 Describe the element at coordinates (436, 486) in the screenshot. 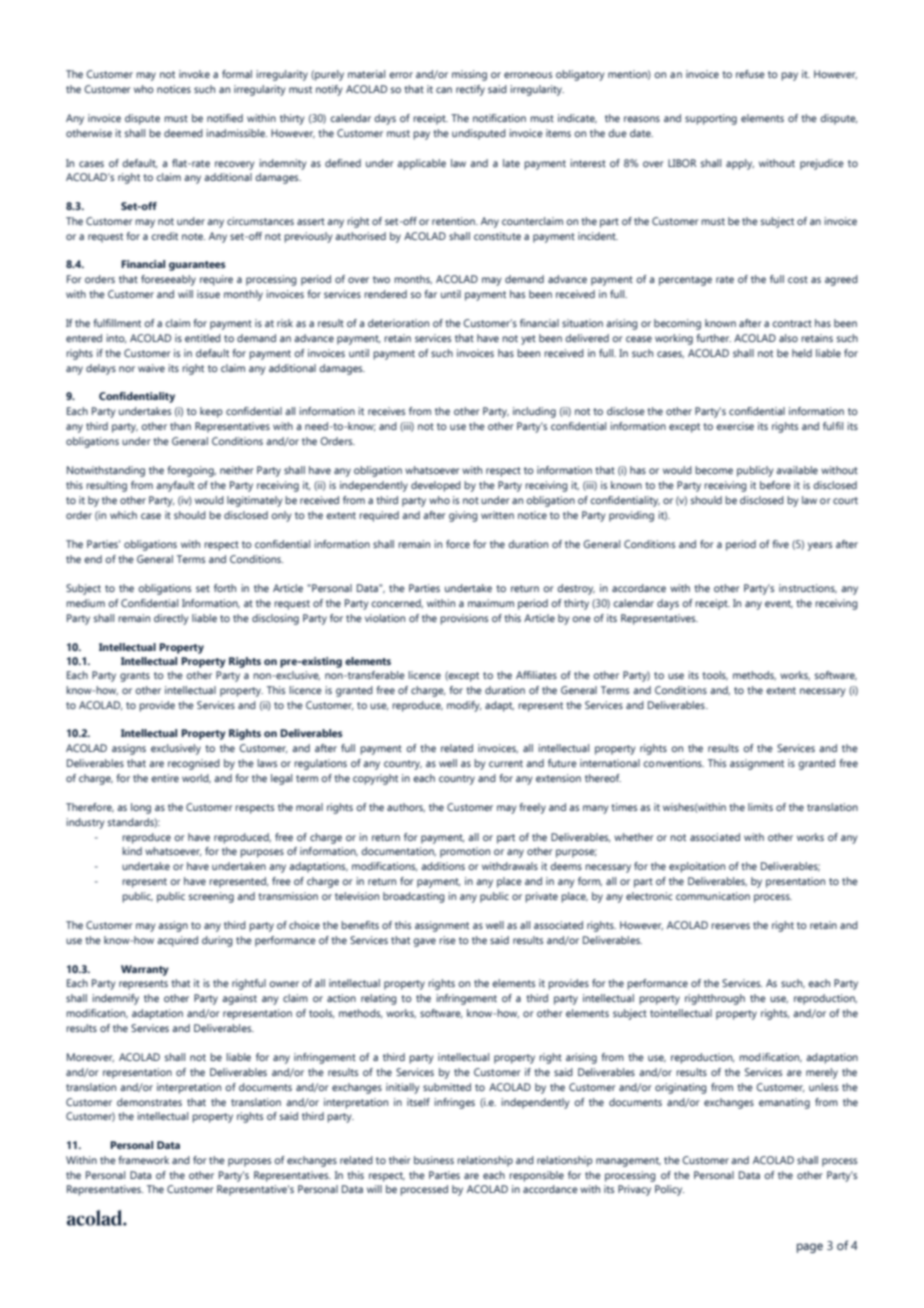

I see `developed` at that location.
